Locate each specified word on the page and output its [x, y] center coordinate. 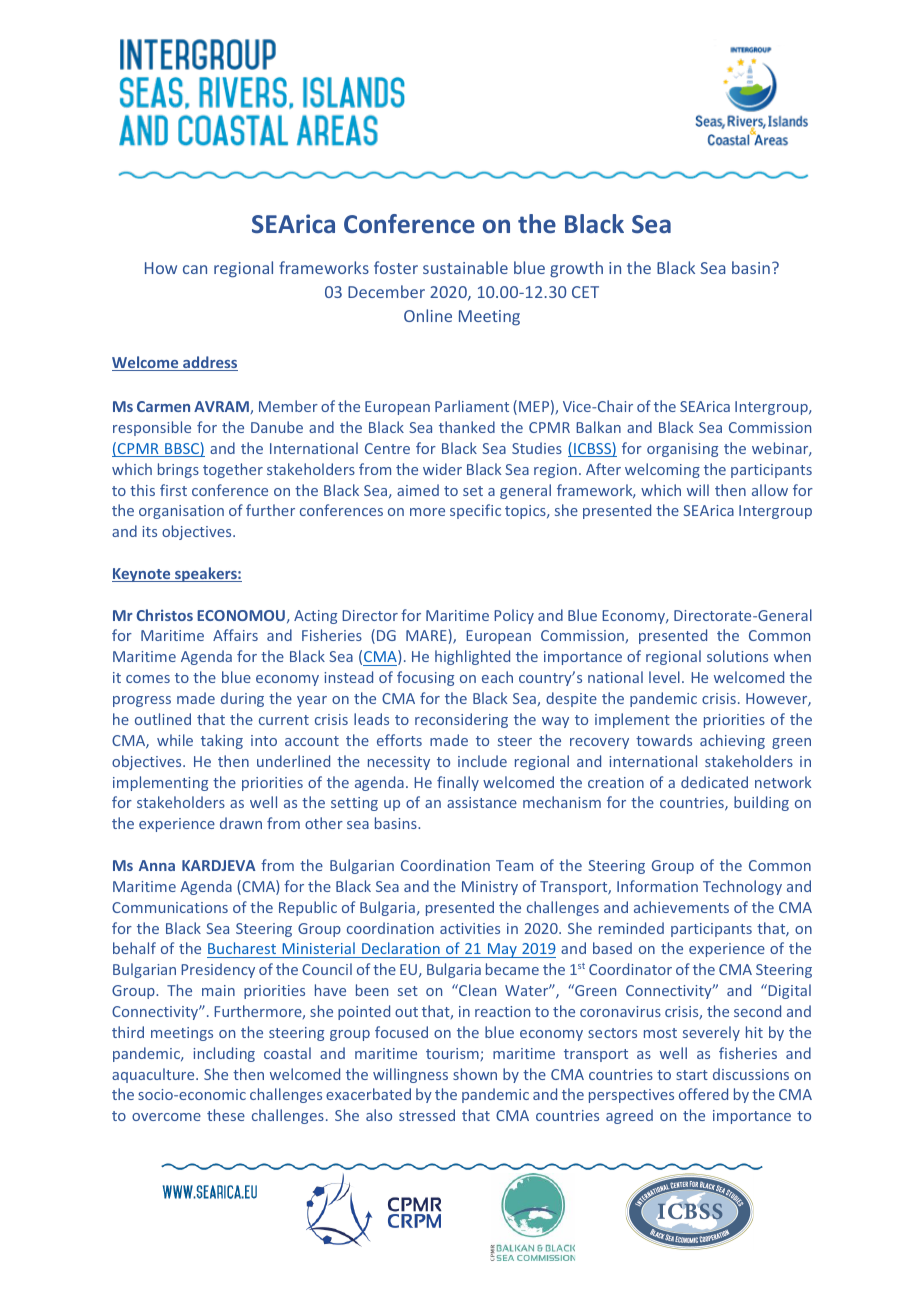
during [242, 699]
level [664, 677]
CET [585, 292]
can [195, 269]
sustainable [465, 267]
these [226, 1115]
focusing [425, 678]
